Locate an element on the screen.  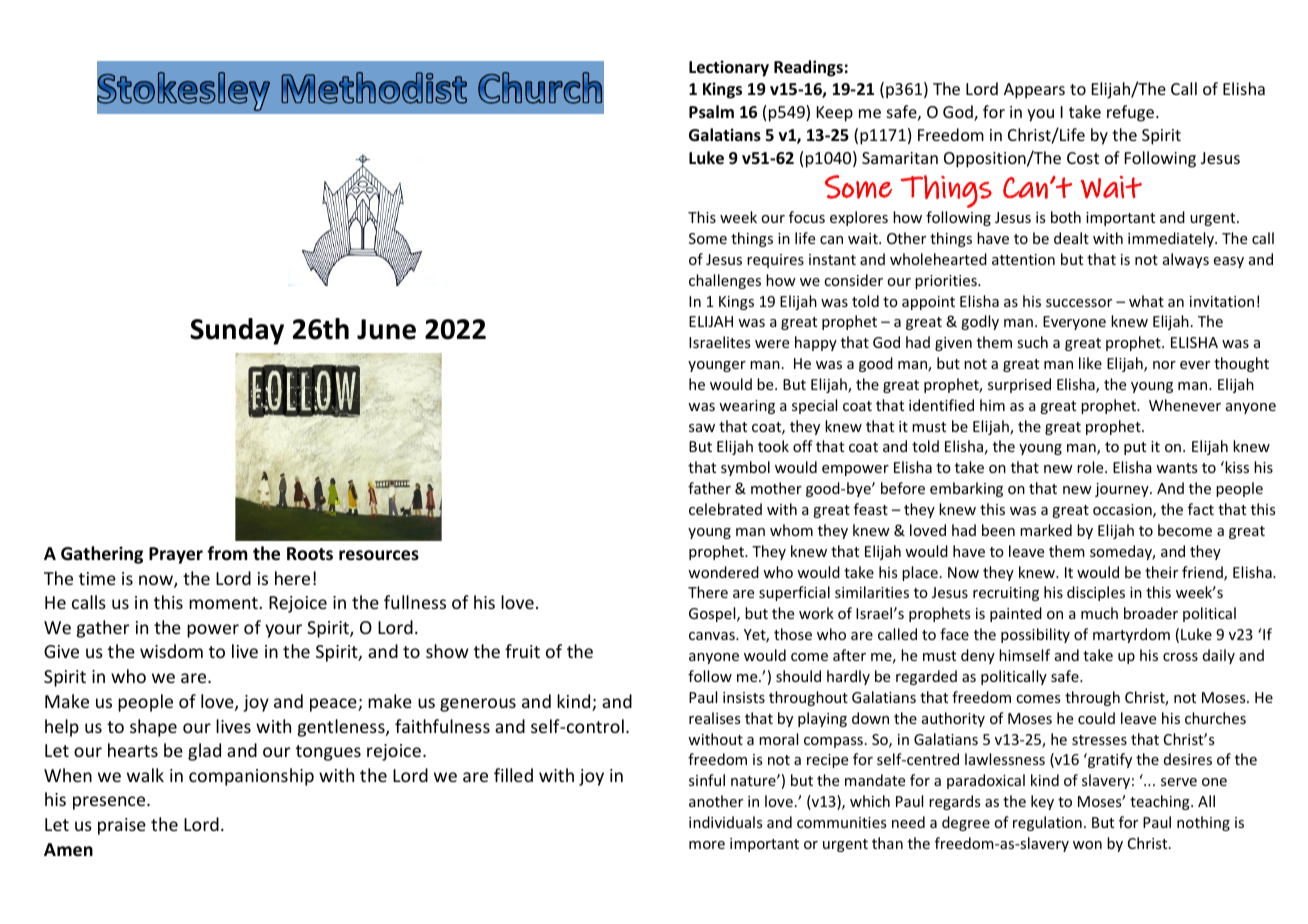
symbol is located at coordinates (745, 468).
